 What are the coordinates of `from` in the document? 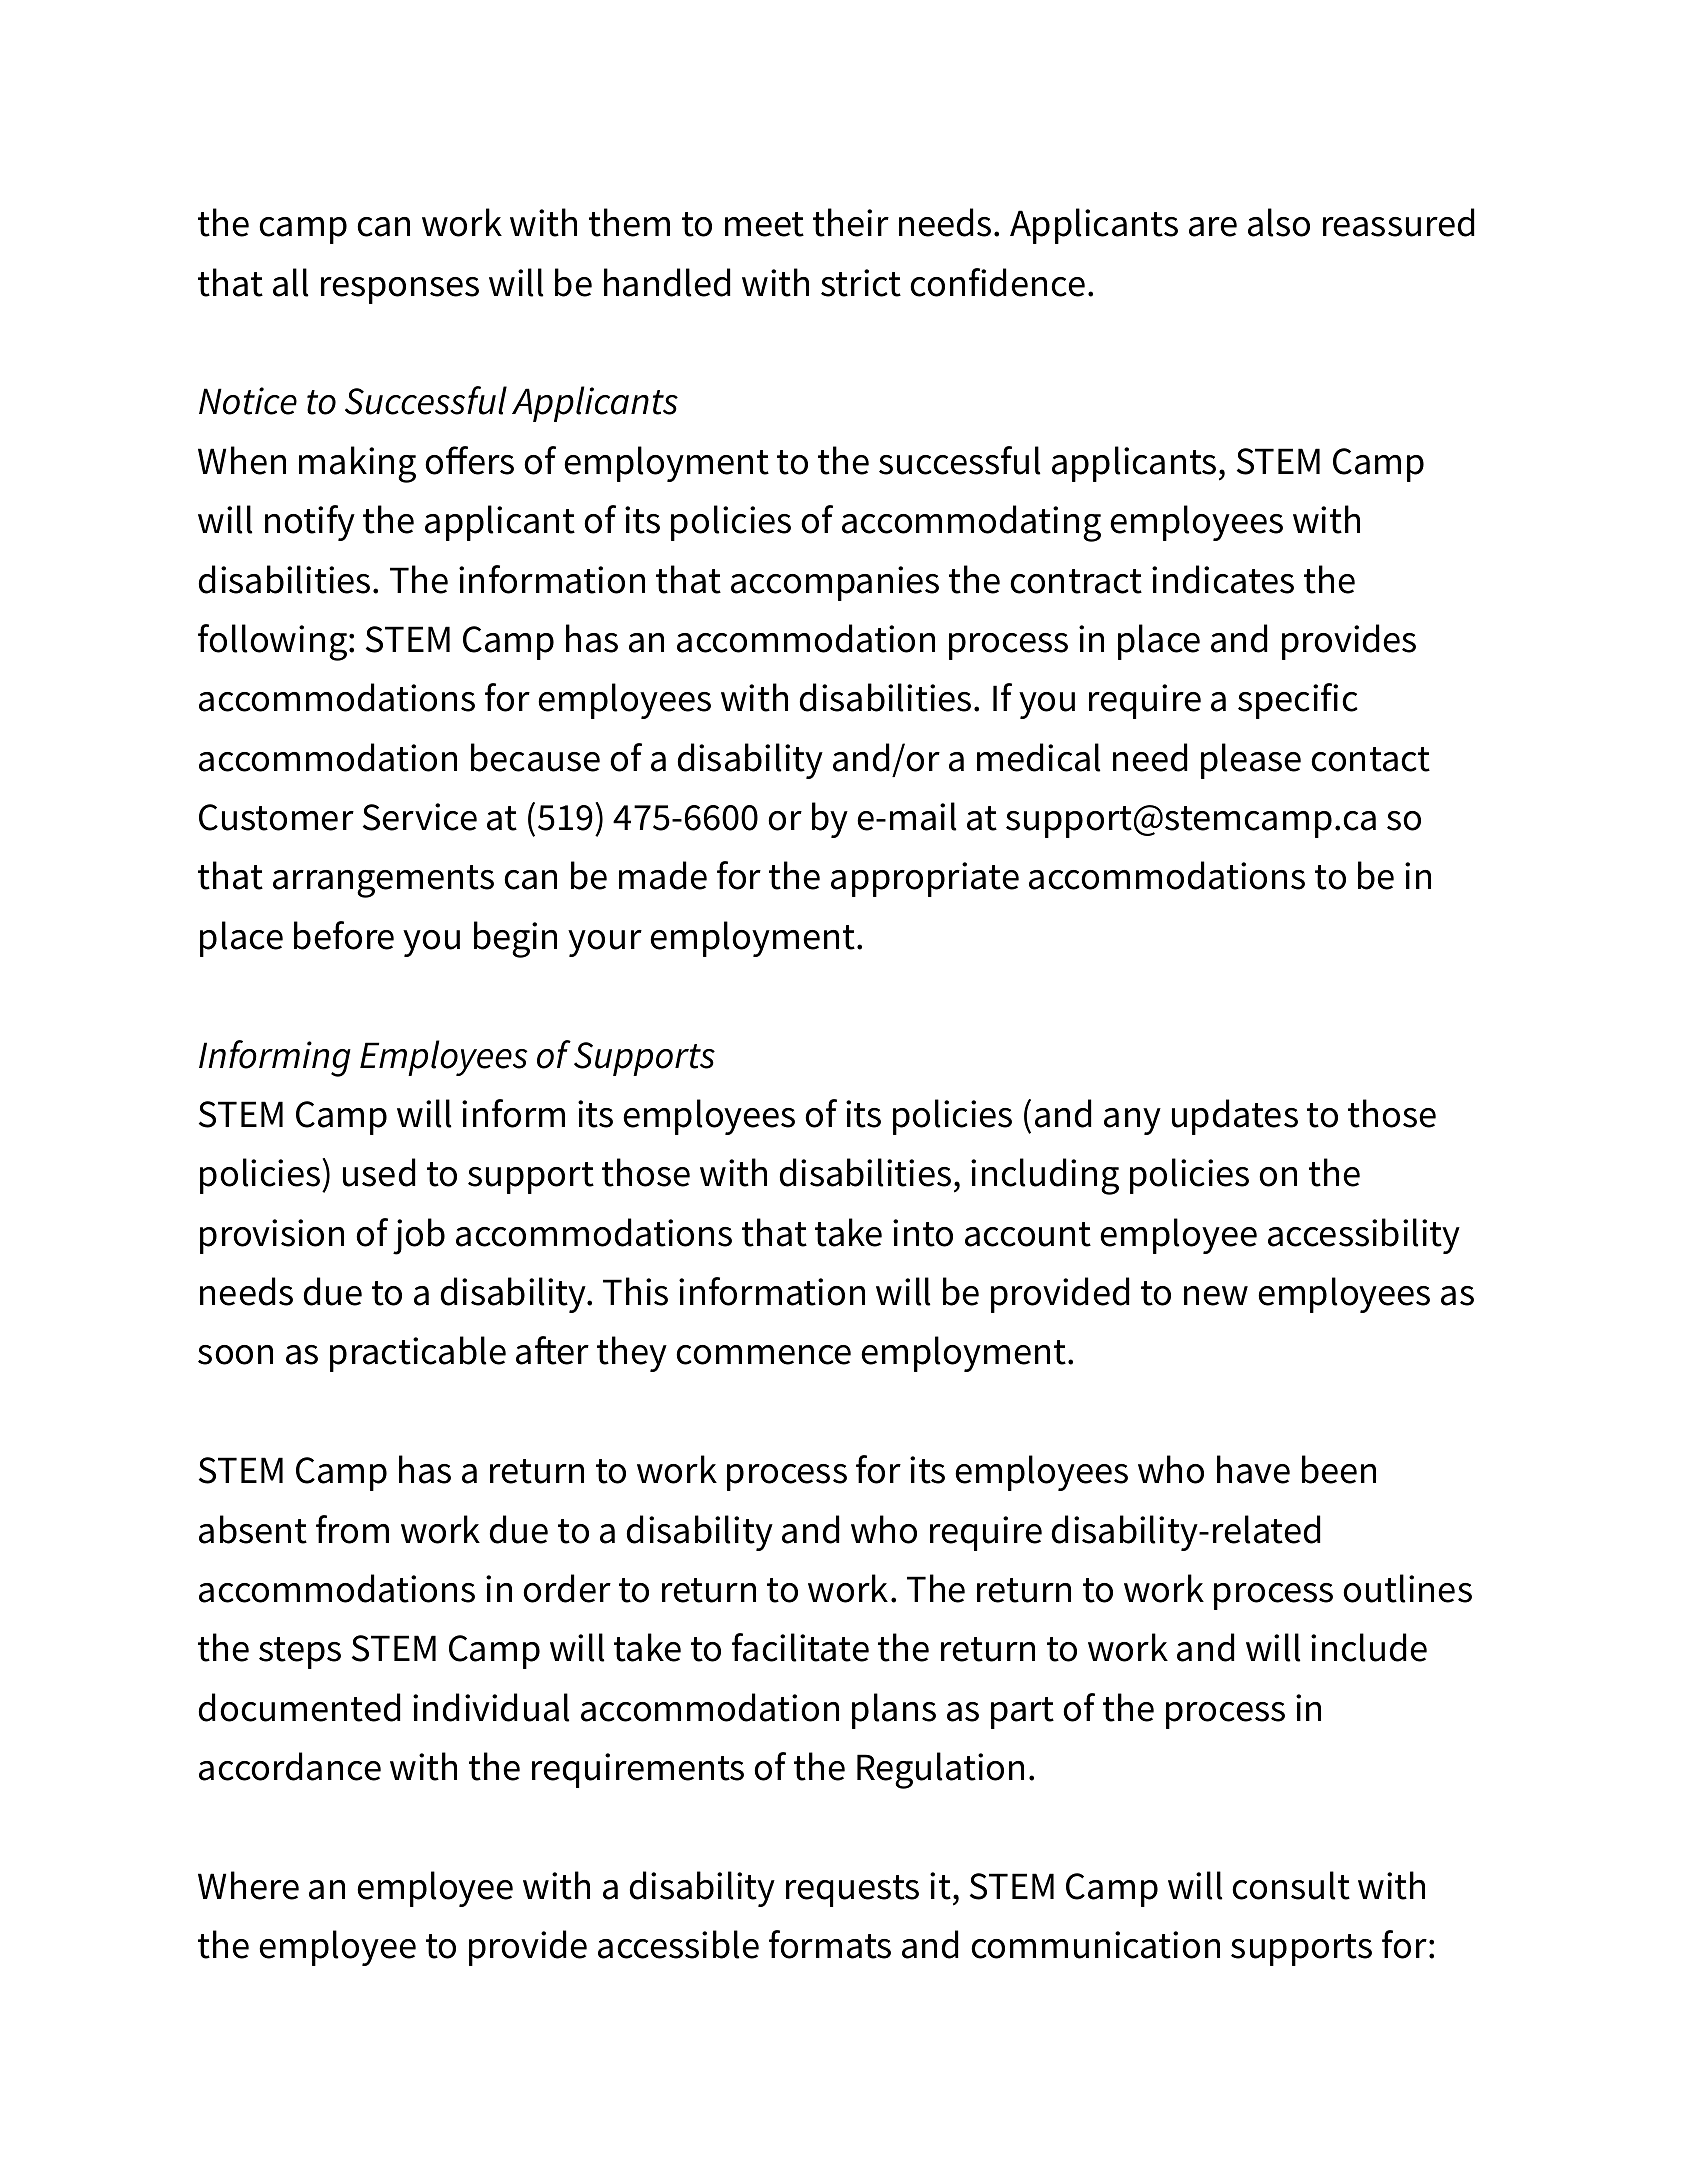 It's located at (352, 1529).
